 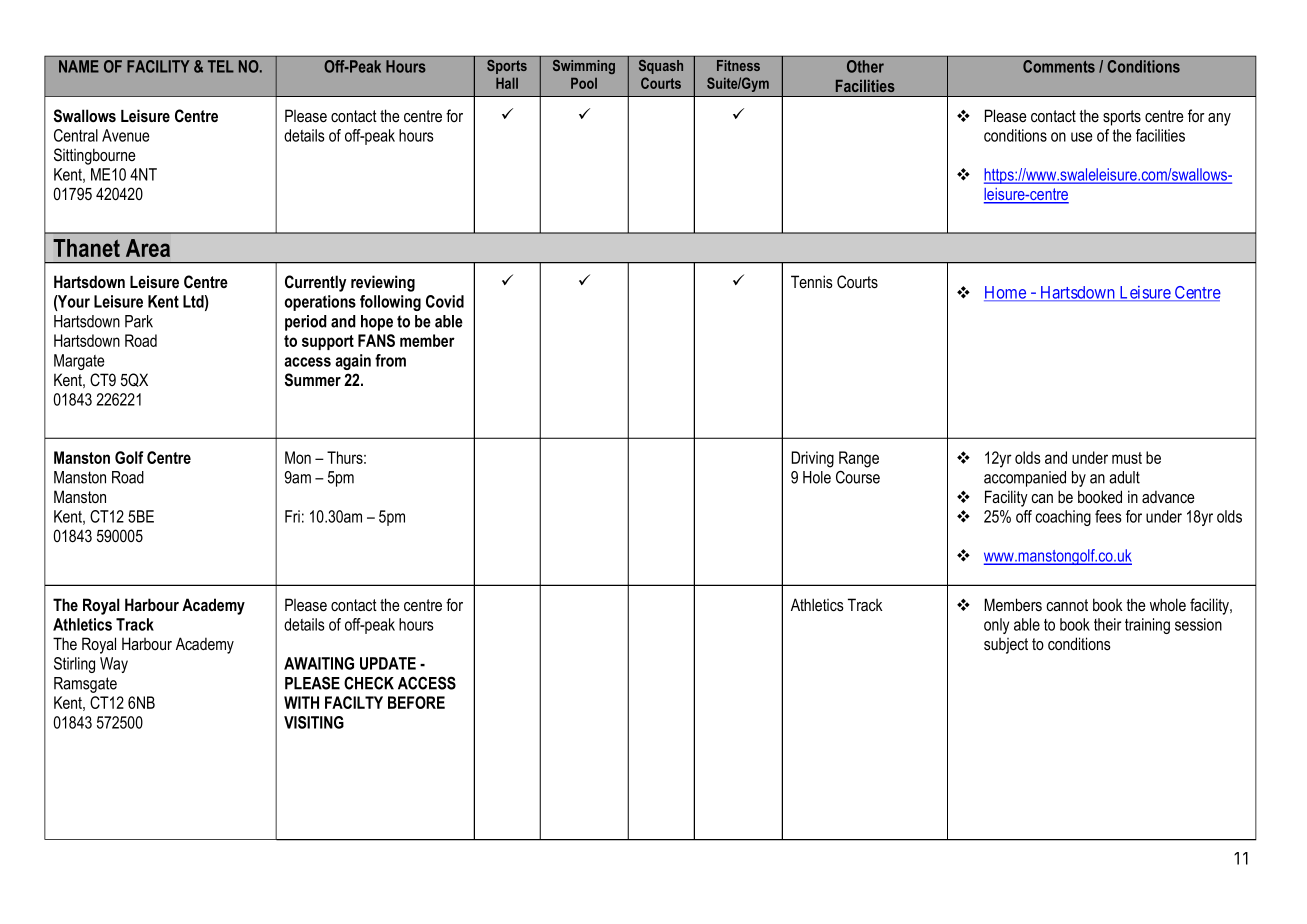 I want to click on Summer, so click(x=313, y=380).
